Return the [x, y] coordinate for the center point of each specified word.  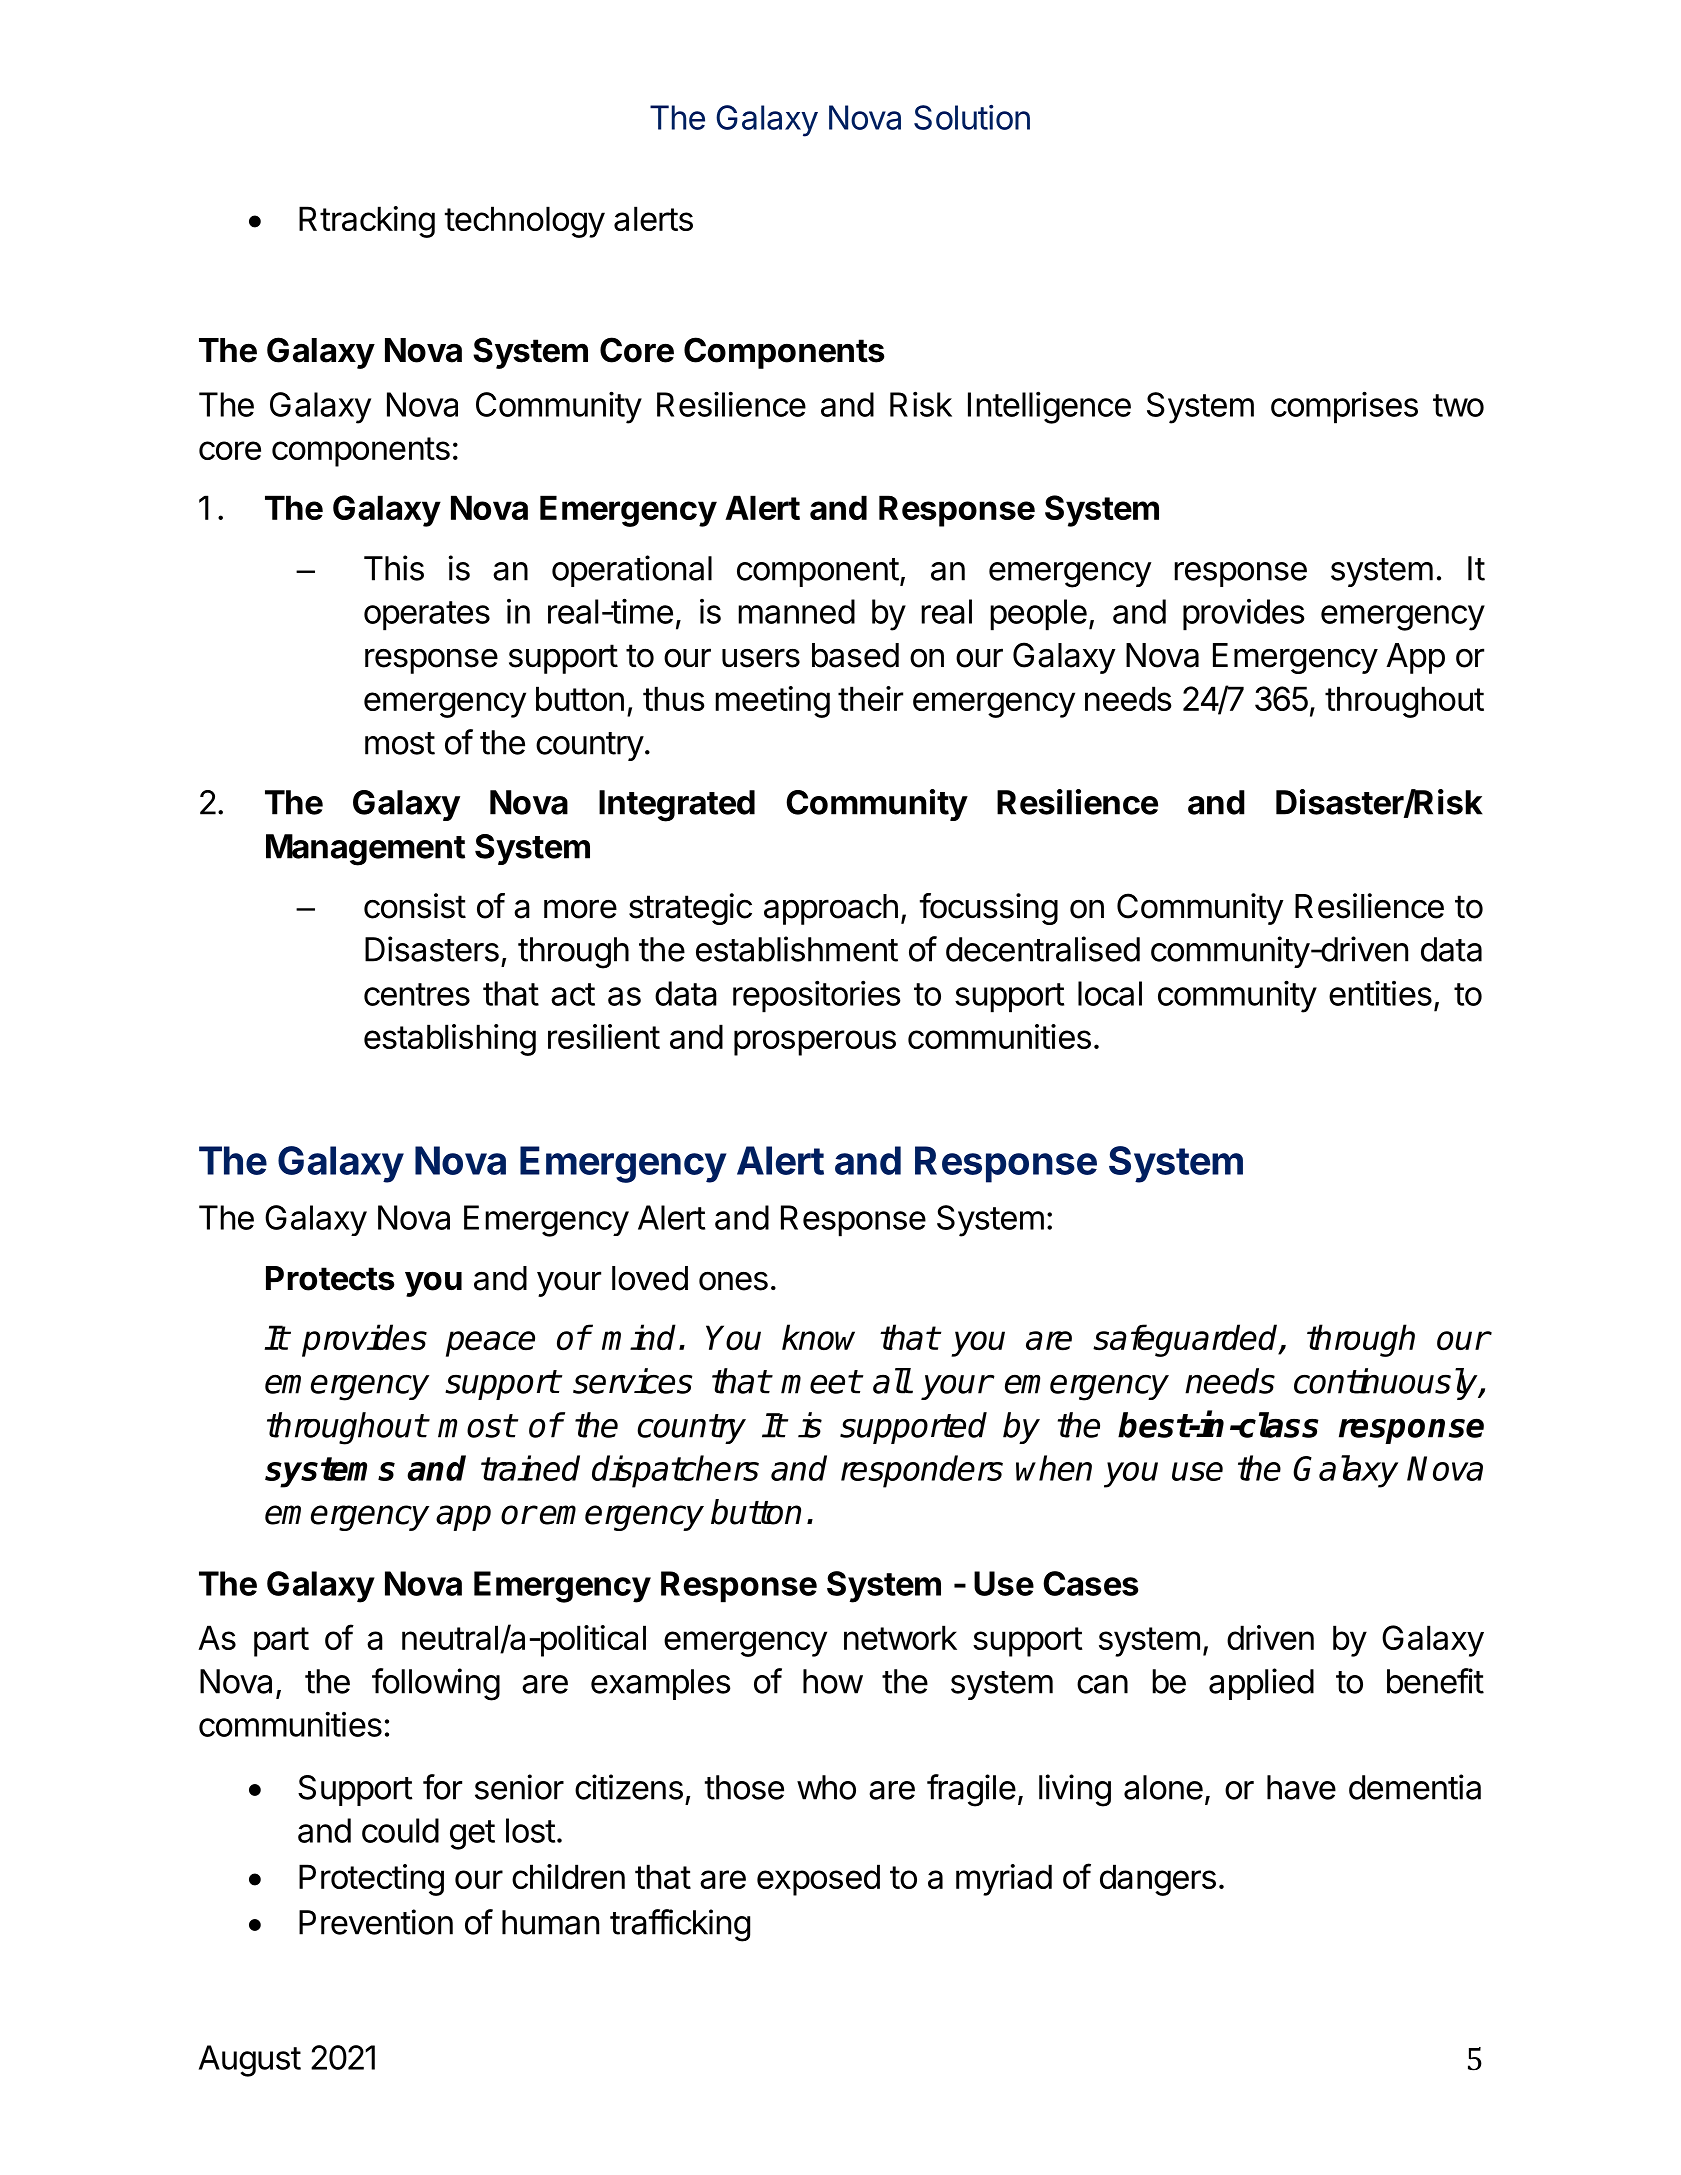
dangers [1158, 1880]
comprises [1344, 407]
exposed [818, 1880]
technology [525, 222]
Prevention [376, 1922]
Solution [972, 117]
